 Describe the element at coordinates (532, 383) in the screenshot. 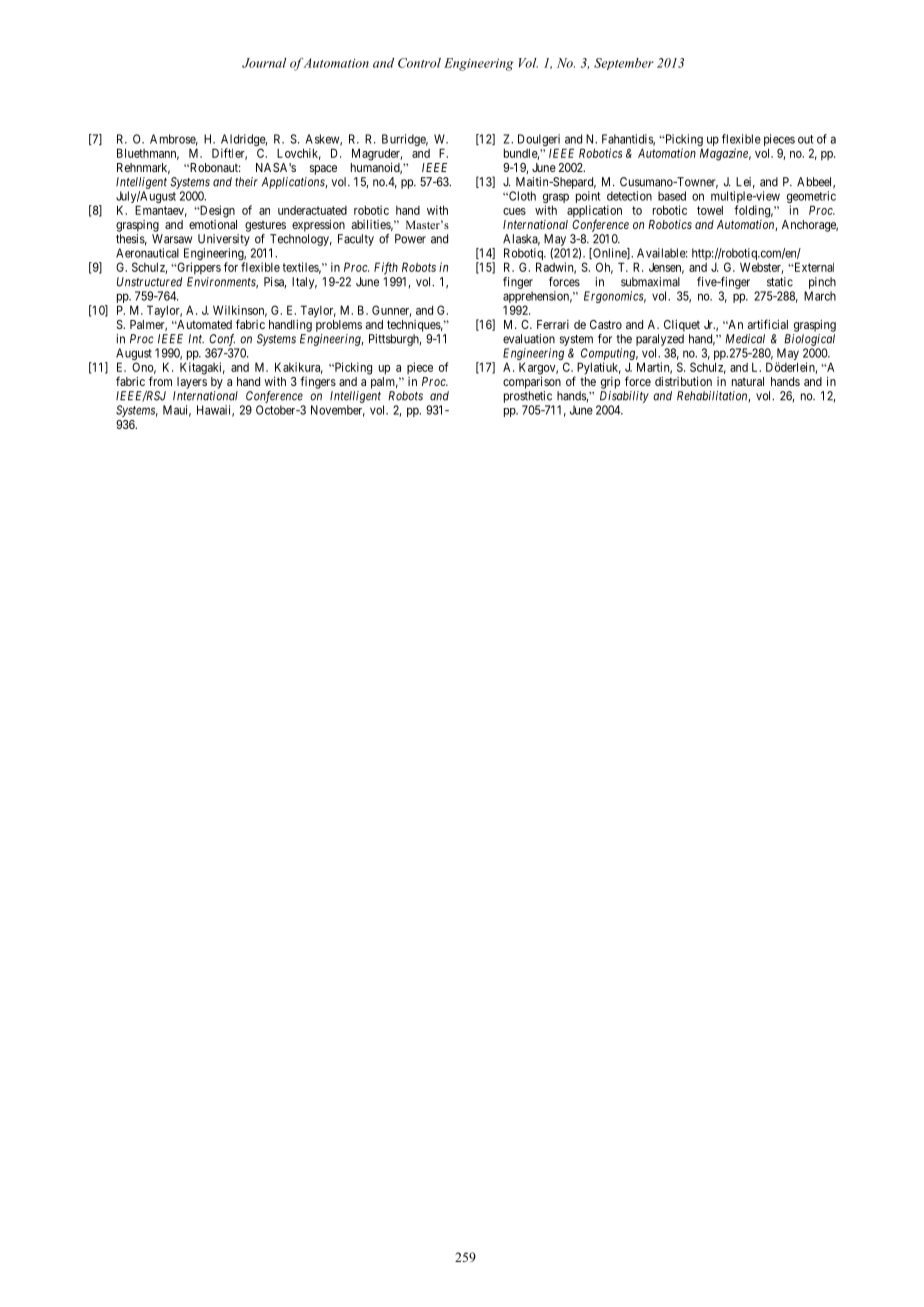

I see `comparison` at that location.
